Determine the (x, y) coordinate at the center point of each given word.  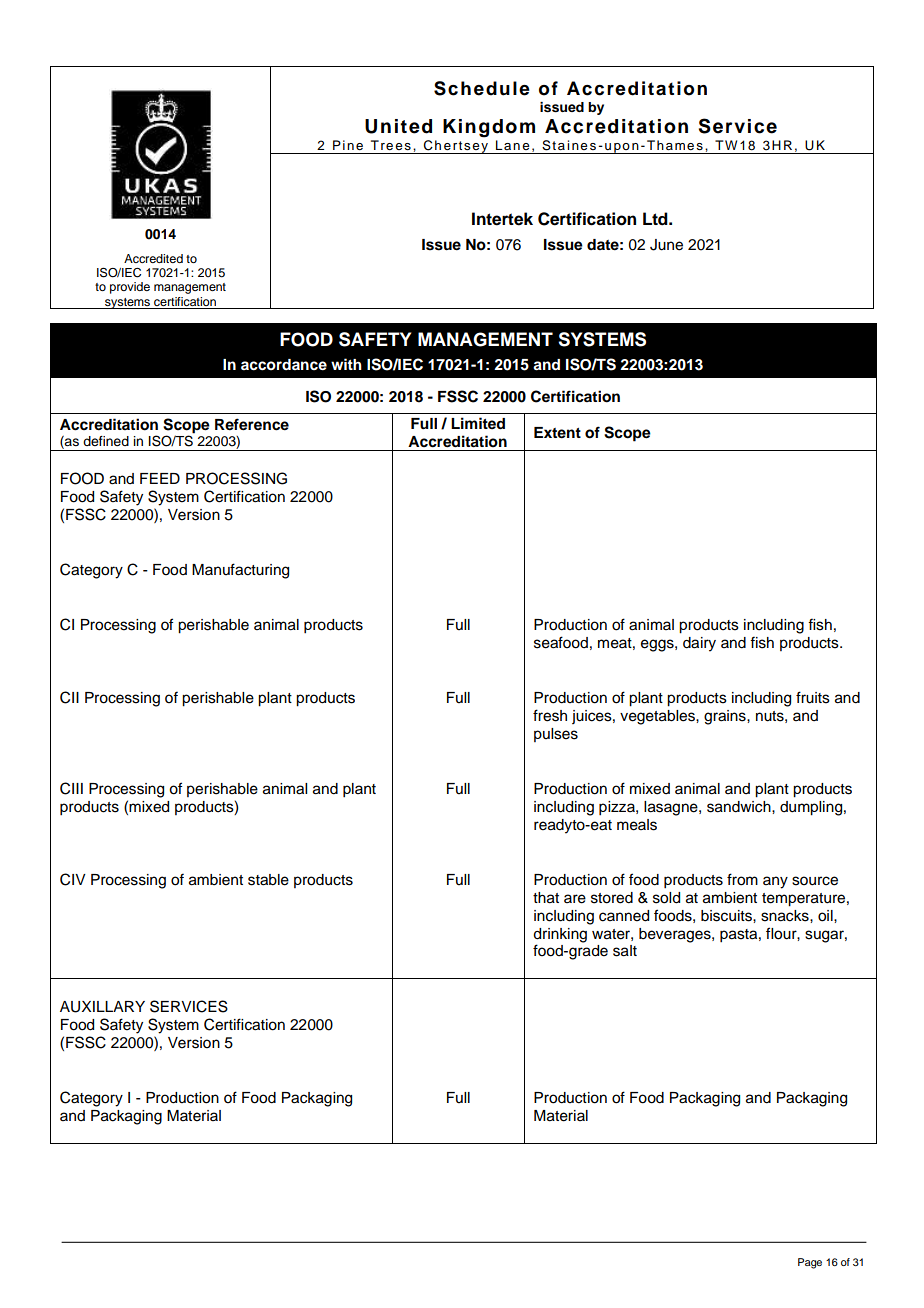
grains (726, 717)
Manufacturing (240, 571)
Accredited (153, 258)
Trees (391, 145)
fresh (550, 715)
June (666, 245)
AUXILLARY (102, 1007)
